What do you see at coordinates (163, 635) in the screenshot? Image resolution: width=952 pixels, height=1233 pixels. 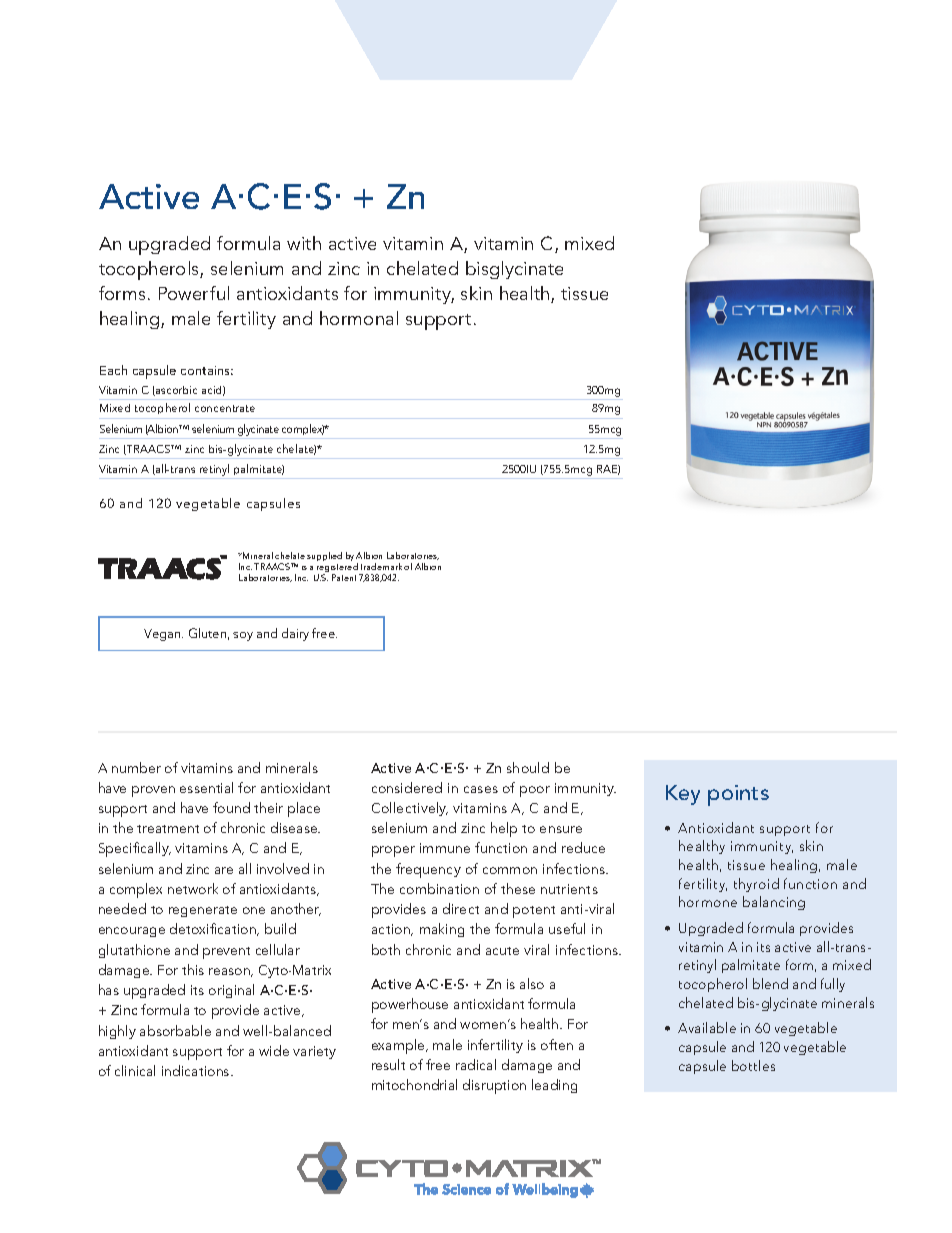 I see `Vegan` at bounding box center [163, 635].
